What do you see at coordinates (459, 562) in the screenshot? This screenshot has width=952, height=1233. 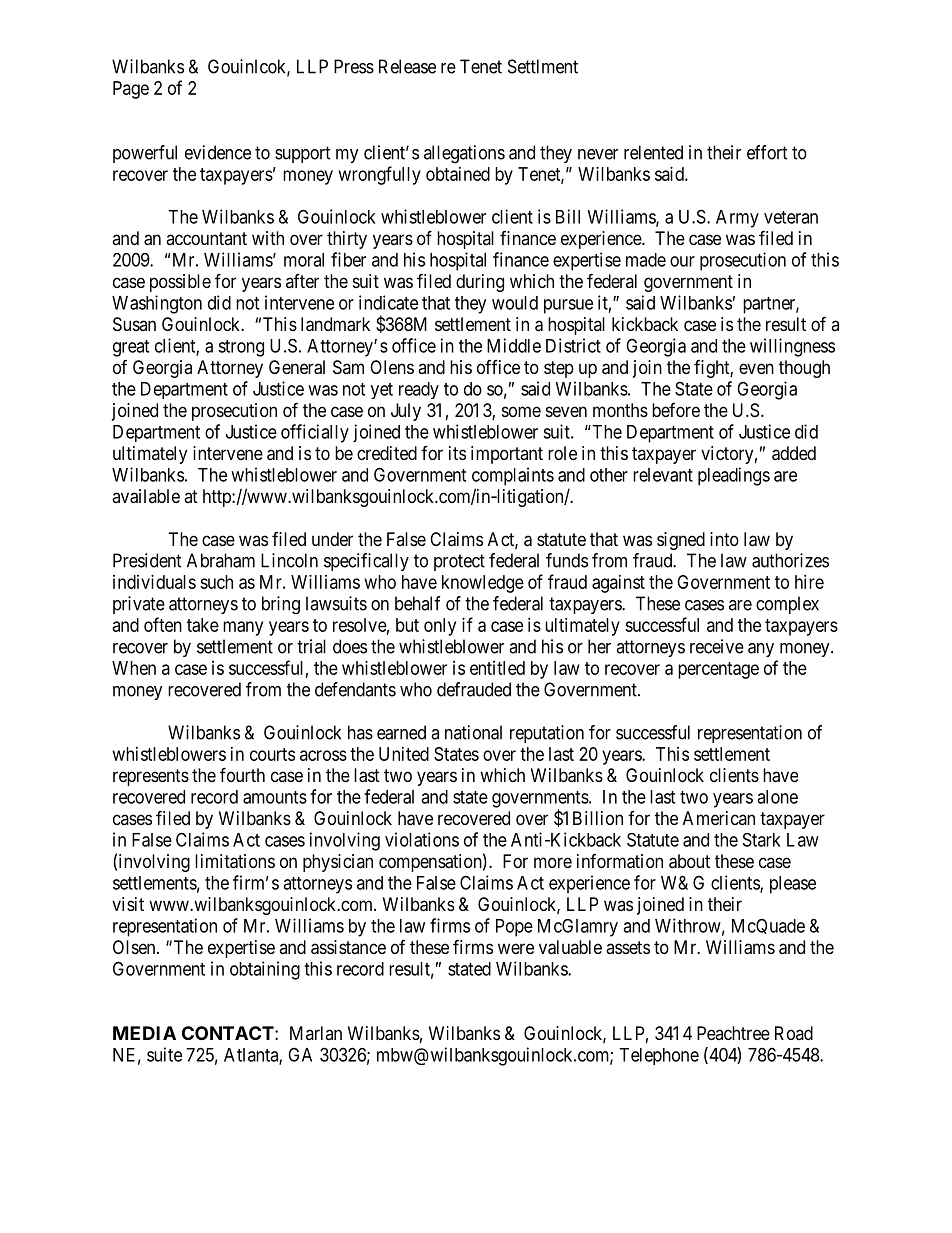 I see `protect` at bounding box center [459, 562].
